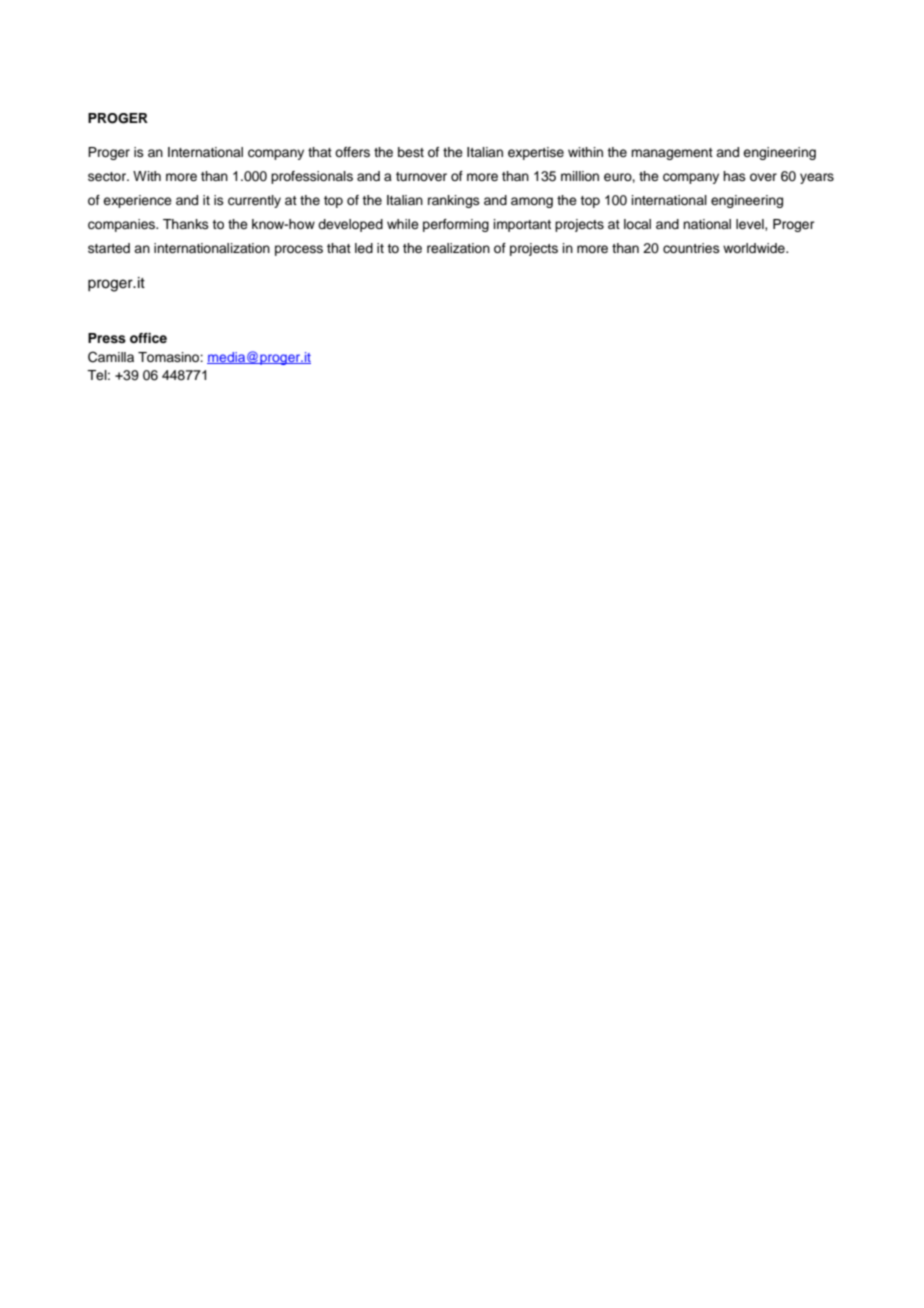 This page has height=1308, width=924. Describe the element at coordinates (411, 152) in the page. I see `best` at that location.
